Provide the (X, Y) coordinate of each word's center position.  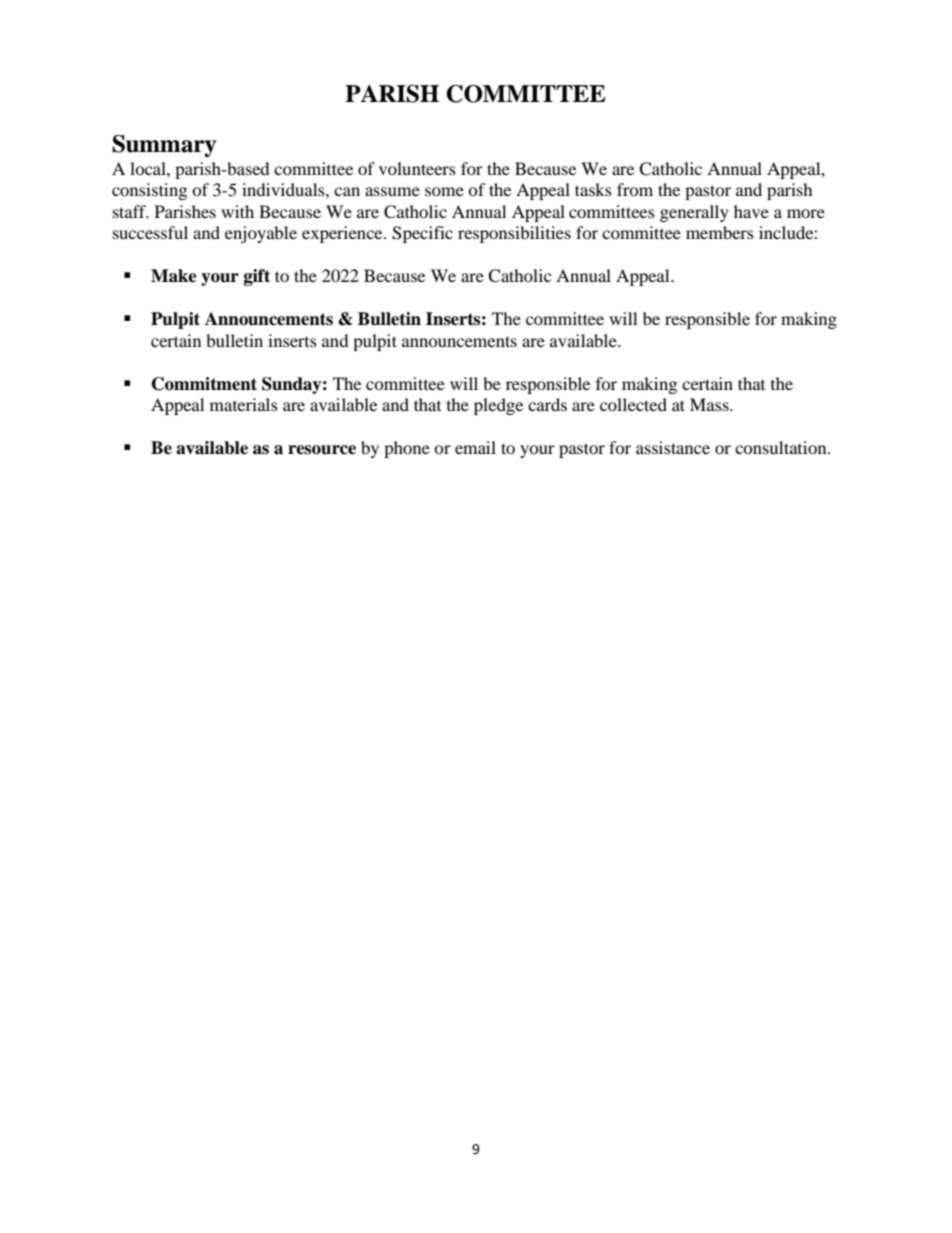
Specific (422, 234)
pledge (498, 406)
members (720, 232)
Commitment (204, 384)
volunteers (417, 168)
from (635, 189)
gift (257, 277)
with (237, 211)
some (444, 191)
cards (547, 404)
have (751, 211)
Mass (710, 404)
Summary (164, 146)
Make (174, 276)
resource (322, 450)
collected (633, 404)
